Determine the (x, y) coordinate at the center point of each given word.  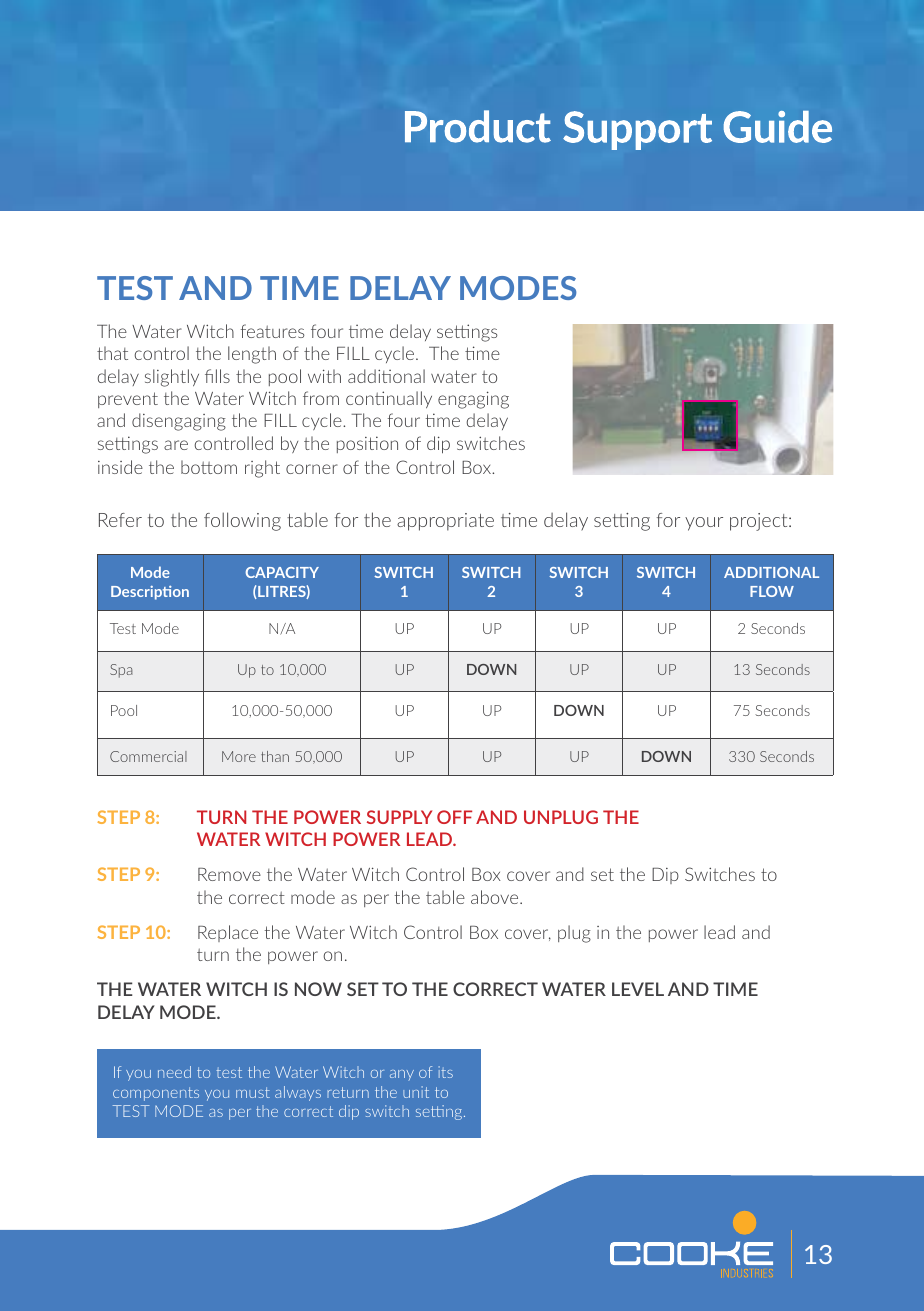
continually (389, 399)
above (496, 897)
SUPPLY (399, 817)
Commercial (148, 756)
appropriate (445, 522)
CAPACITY (282, 572)
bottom (209, 467)
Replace (228, 933)
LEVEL (638, 989)
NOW (318, 989)
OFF (454, 817)
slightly (172, 378)
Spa (121, 671)
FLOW (772, 591)
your (704, 524)
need (174, 1072)
